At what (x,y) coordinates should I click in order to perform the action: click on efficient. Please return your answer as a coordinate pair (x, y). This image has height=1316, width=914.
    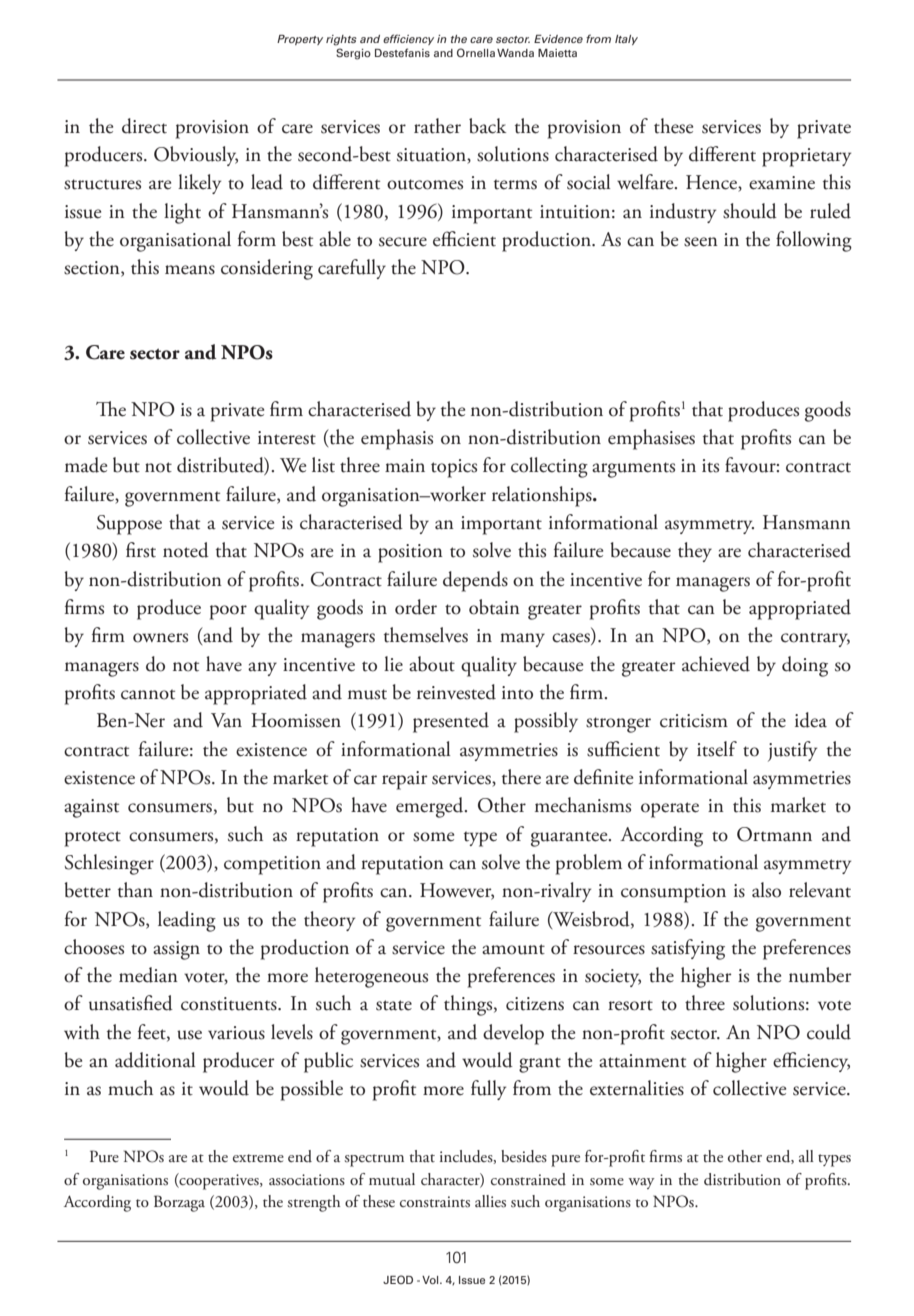
    Looking at the image, I should click on (464, 239).
